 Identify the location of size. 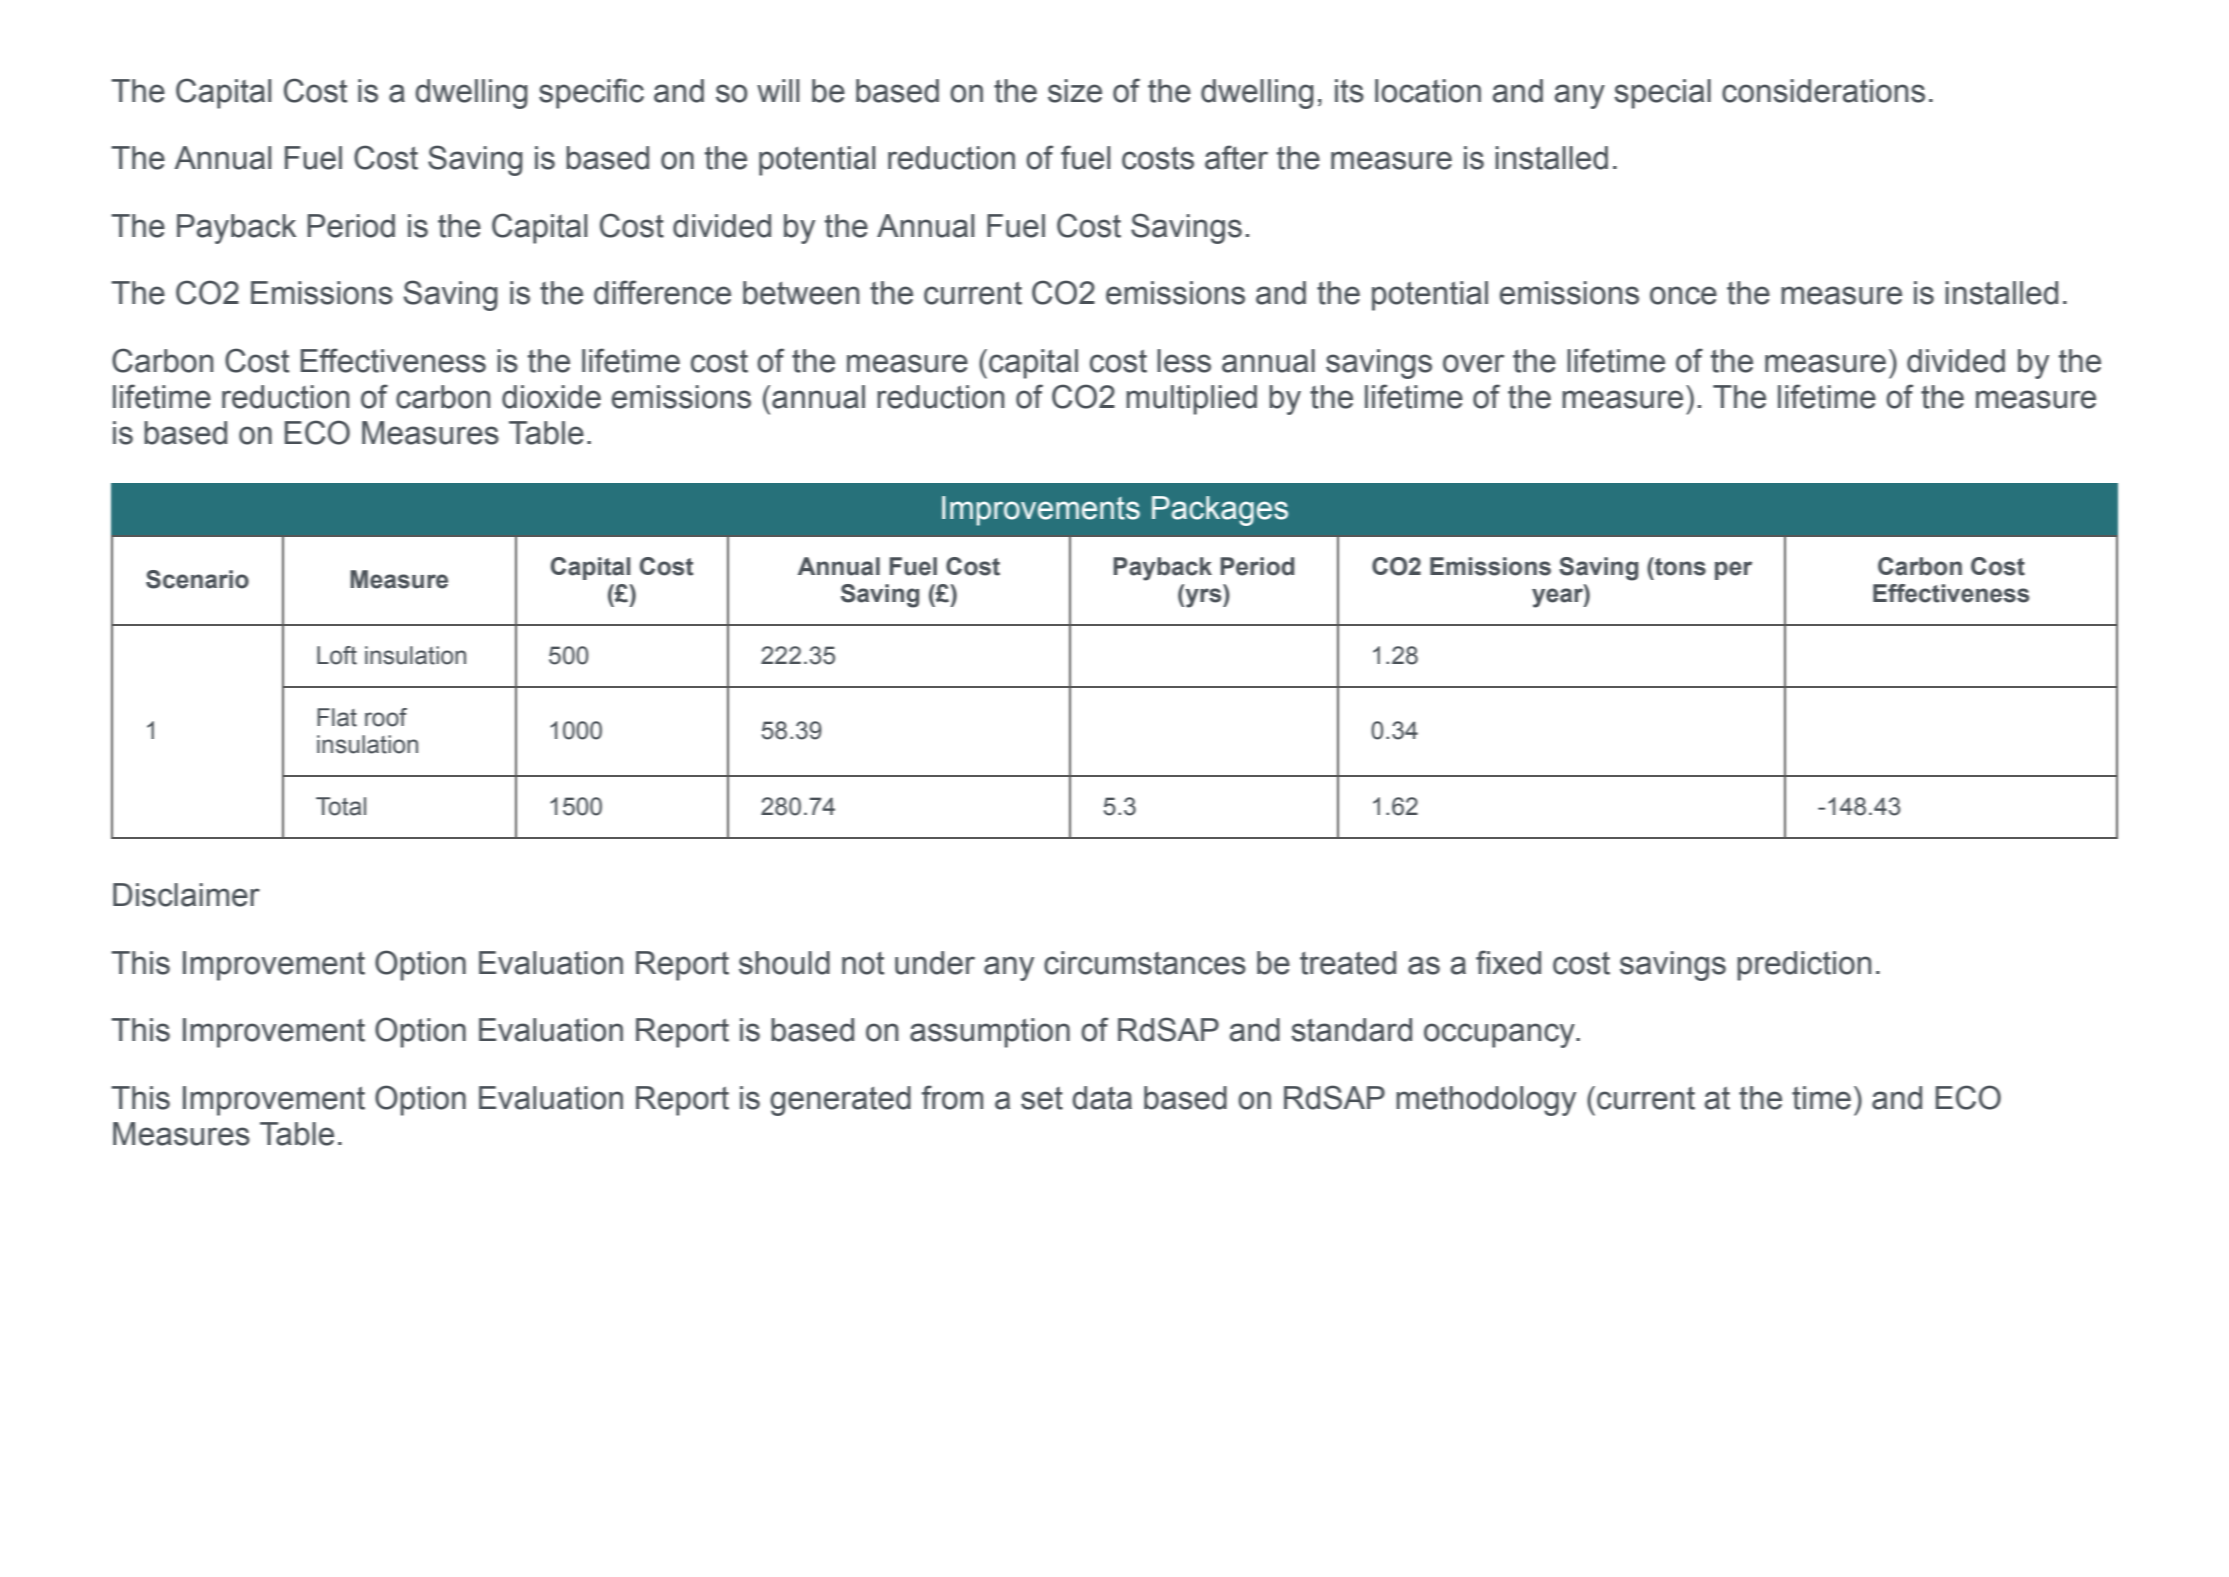
(1075, 91).
